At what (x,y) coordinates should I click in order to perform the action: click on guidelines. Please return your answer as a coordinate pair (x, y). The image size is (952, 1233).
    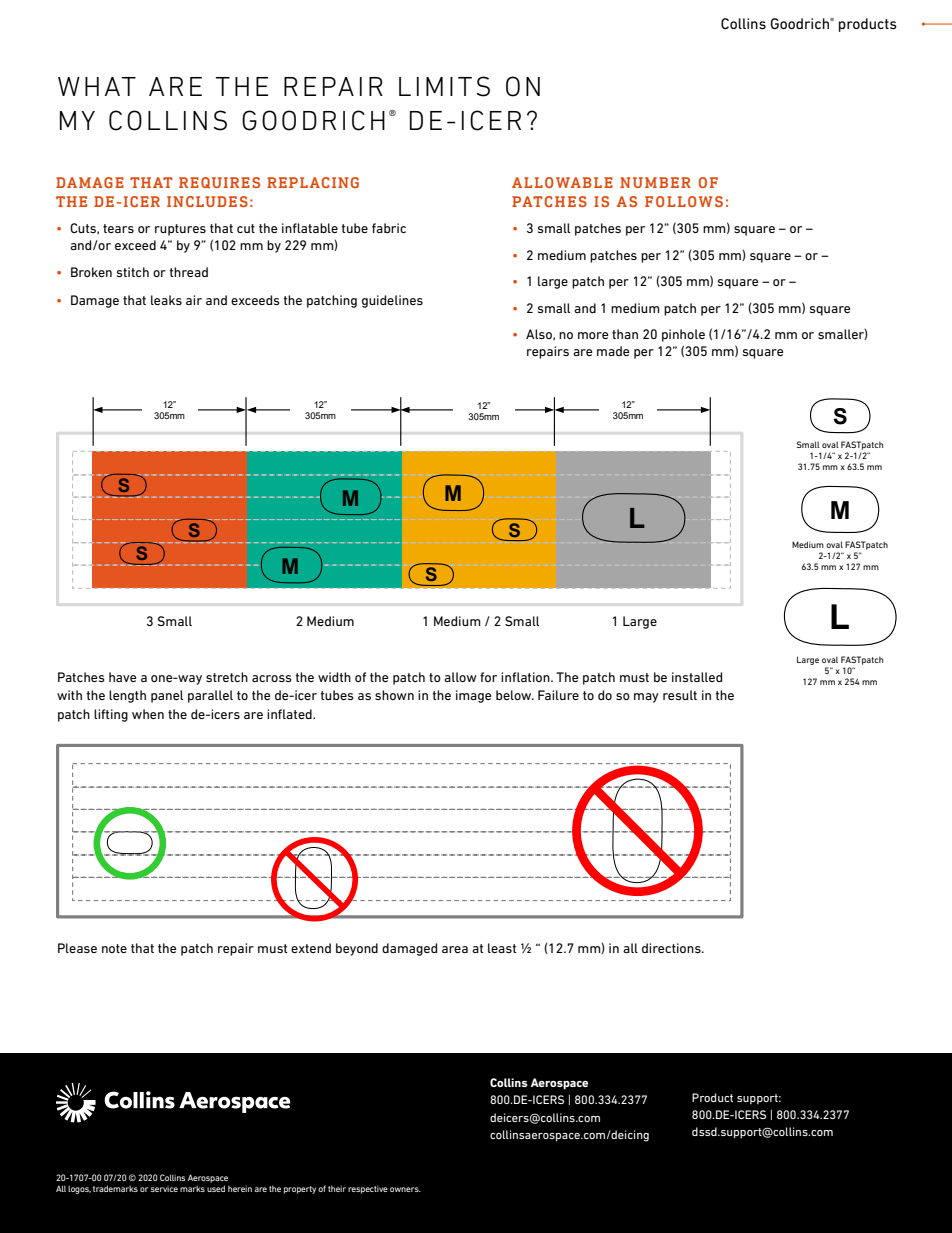
    Looking at the image, I should click on (392, 301).
